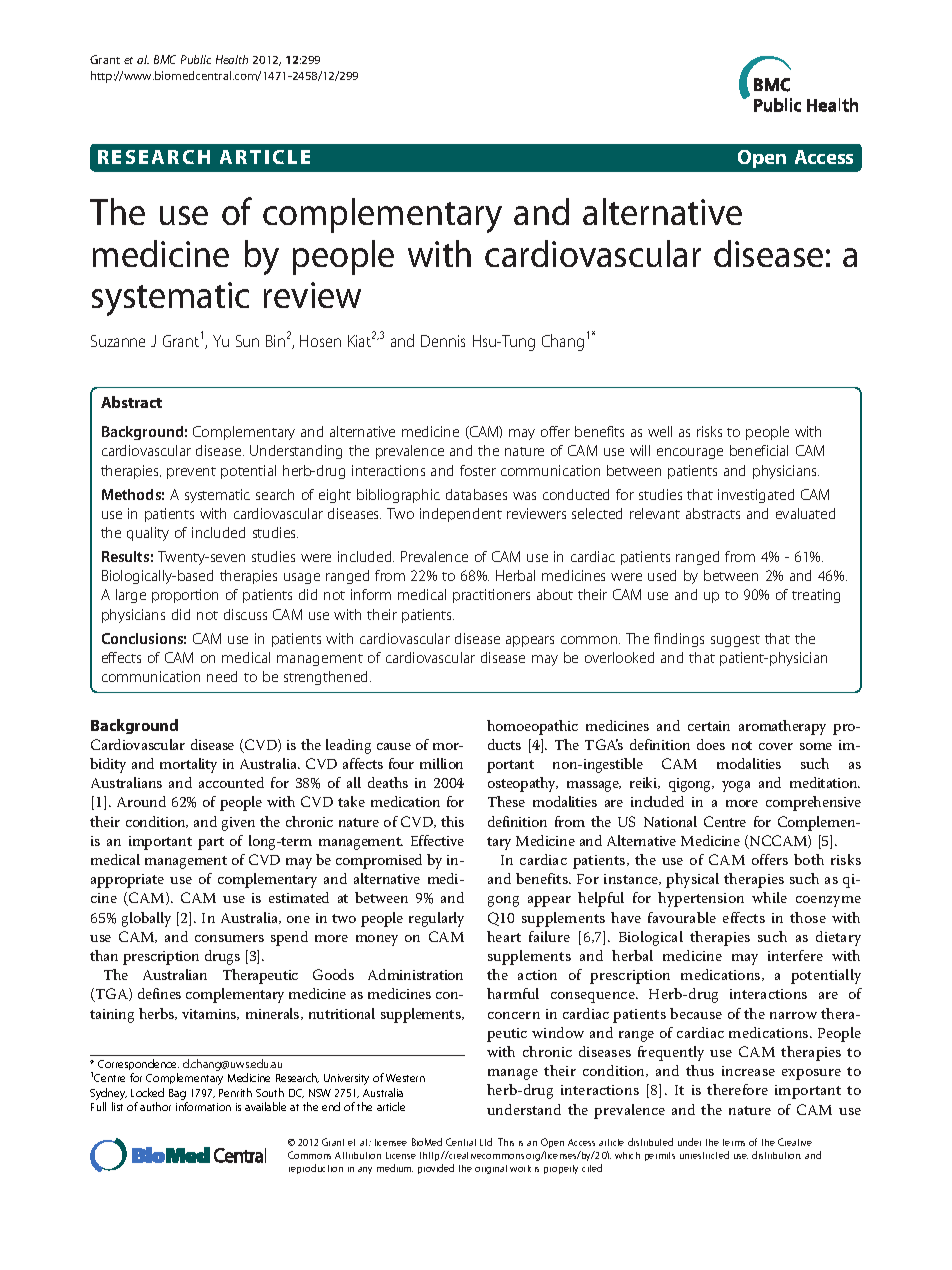  I want to click on Health, so click(232, 59).
